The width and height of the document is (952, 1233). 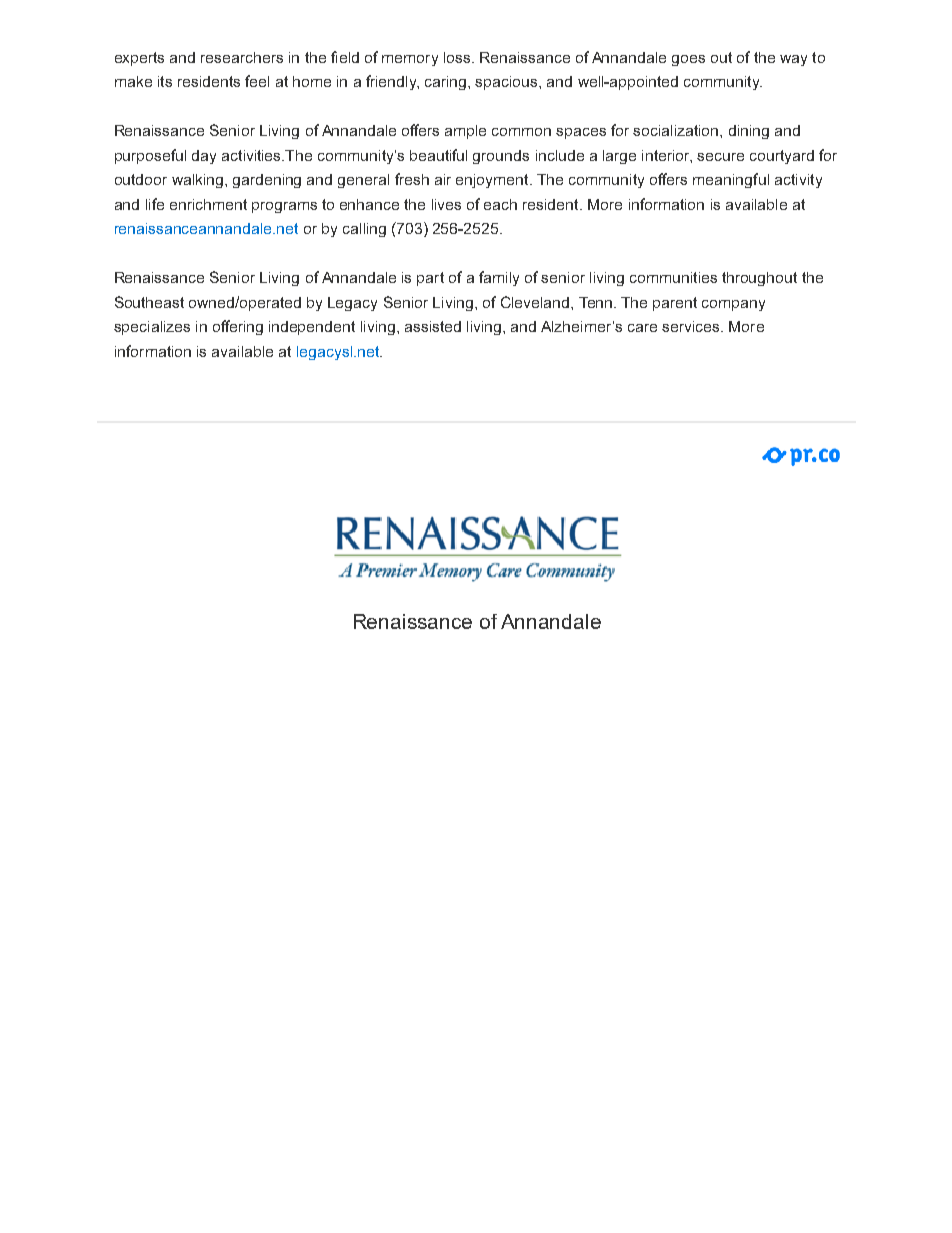 I want to click on communities, so click(x=673, y=277).
